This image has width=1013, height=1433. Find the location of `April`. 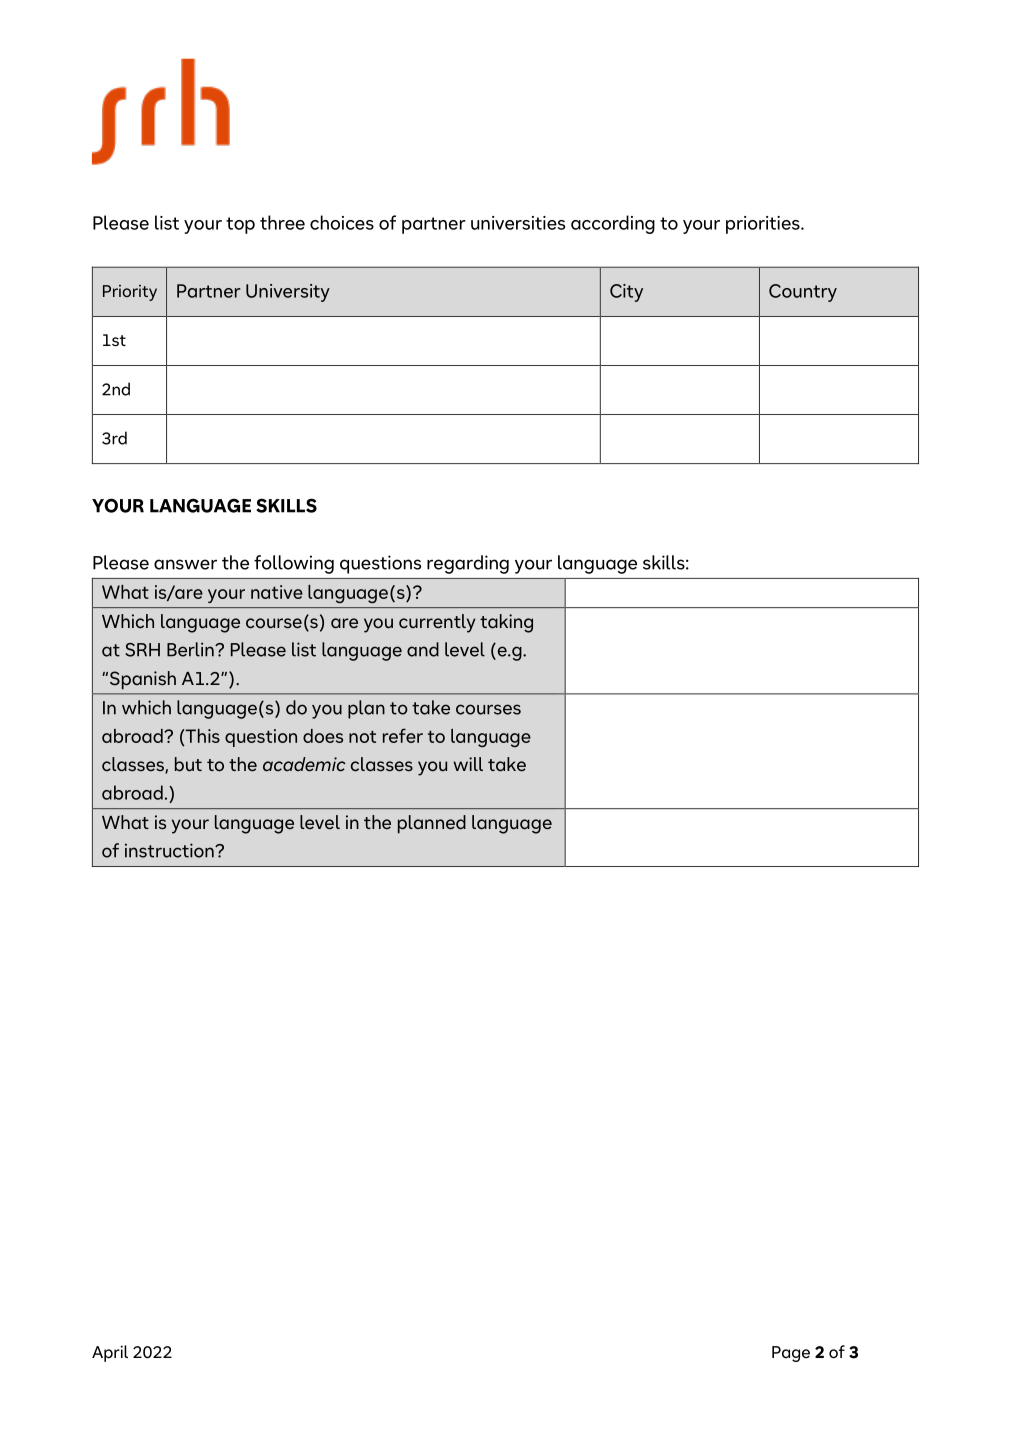

April is located at coordinates (110, 1353).
